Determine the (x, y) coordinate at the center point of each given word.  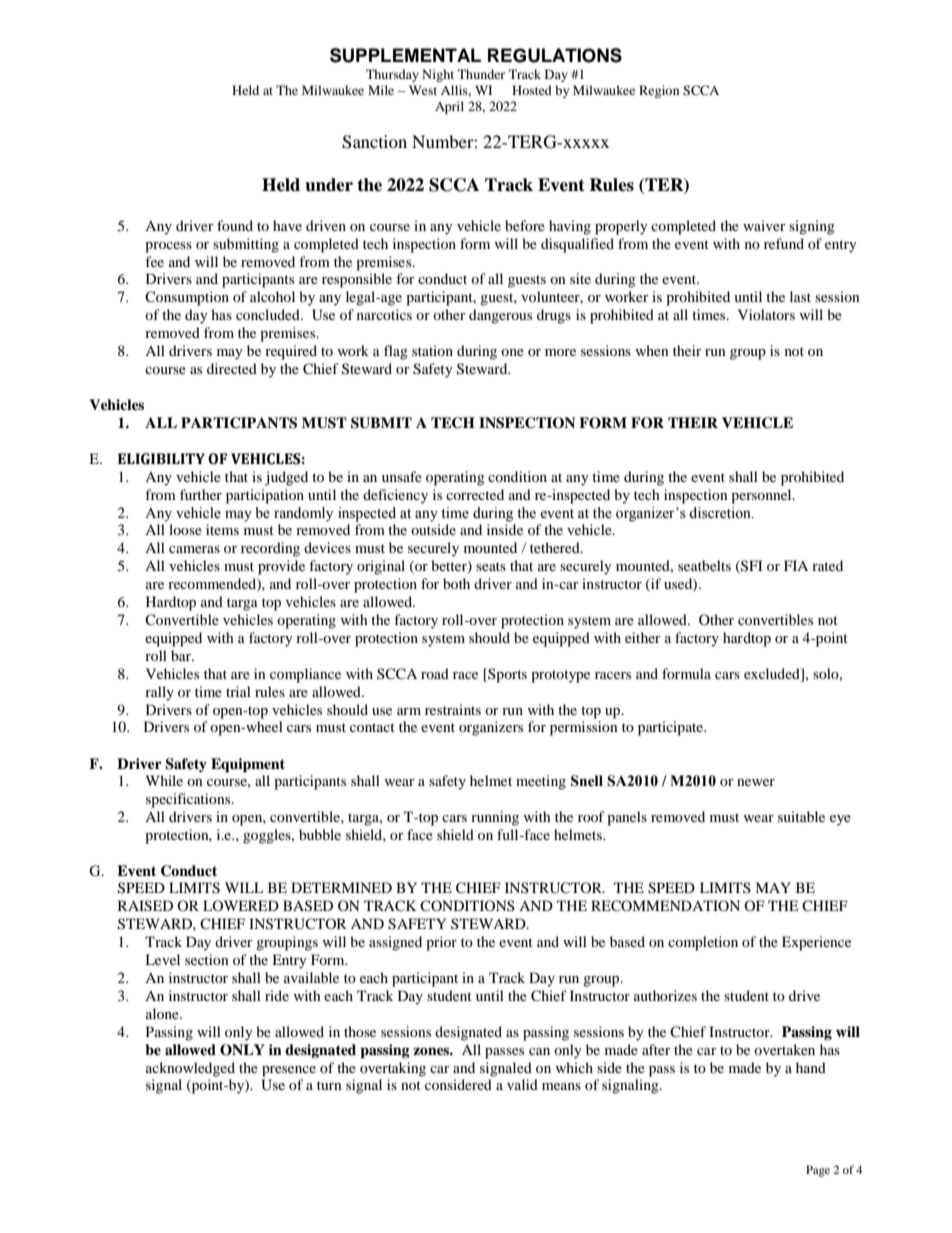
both (456, 583)
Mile (381, 90)
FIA (796, 565)
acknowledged (190, 1069)
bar (182, 655)
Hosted (532, 90)
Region (659, 91)
